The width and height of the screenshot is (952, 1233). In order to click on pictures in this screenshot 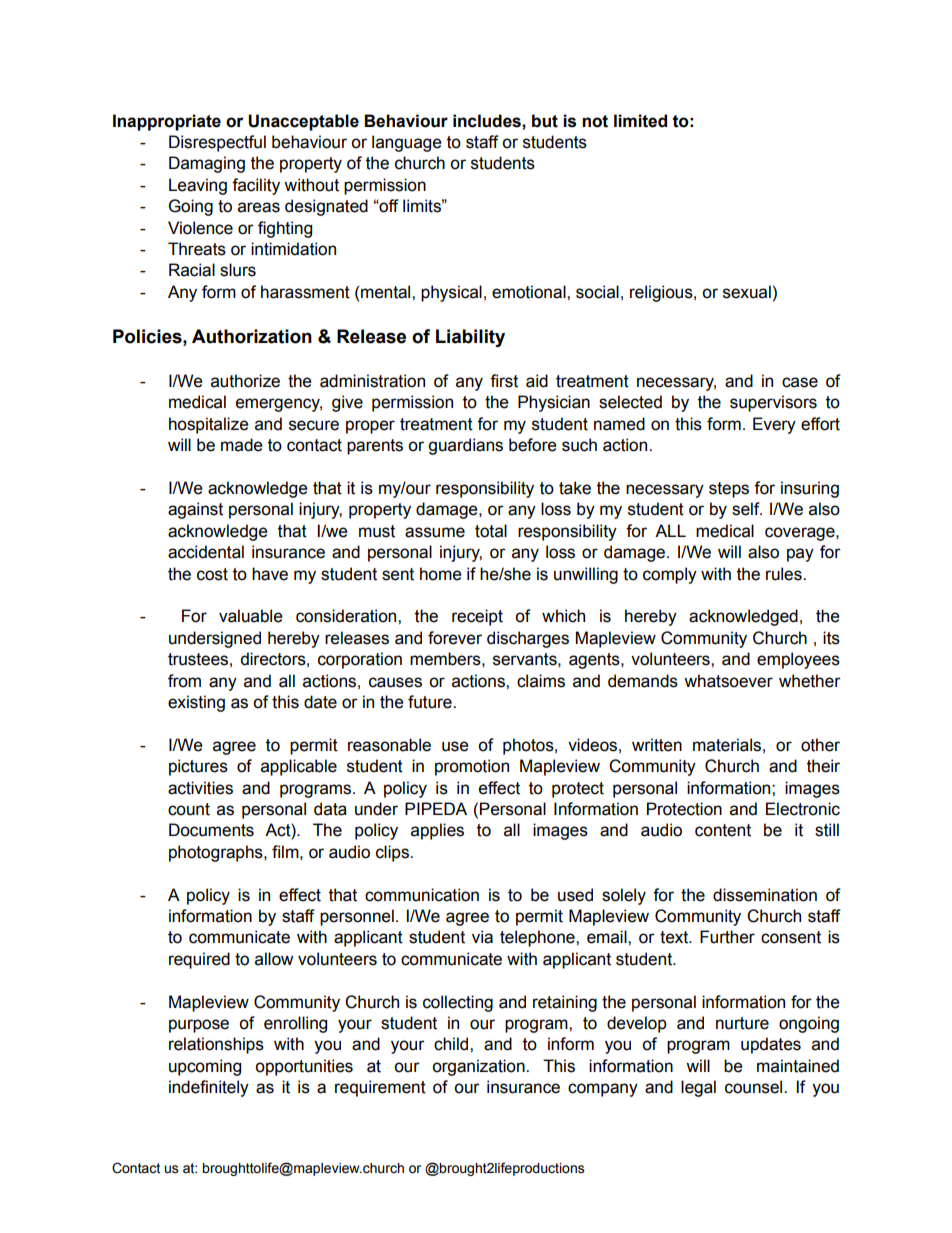, I will do `click(198, 767)`.
